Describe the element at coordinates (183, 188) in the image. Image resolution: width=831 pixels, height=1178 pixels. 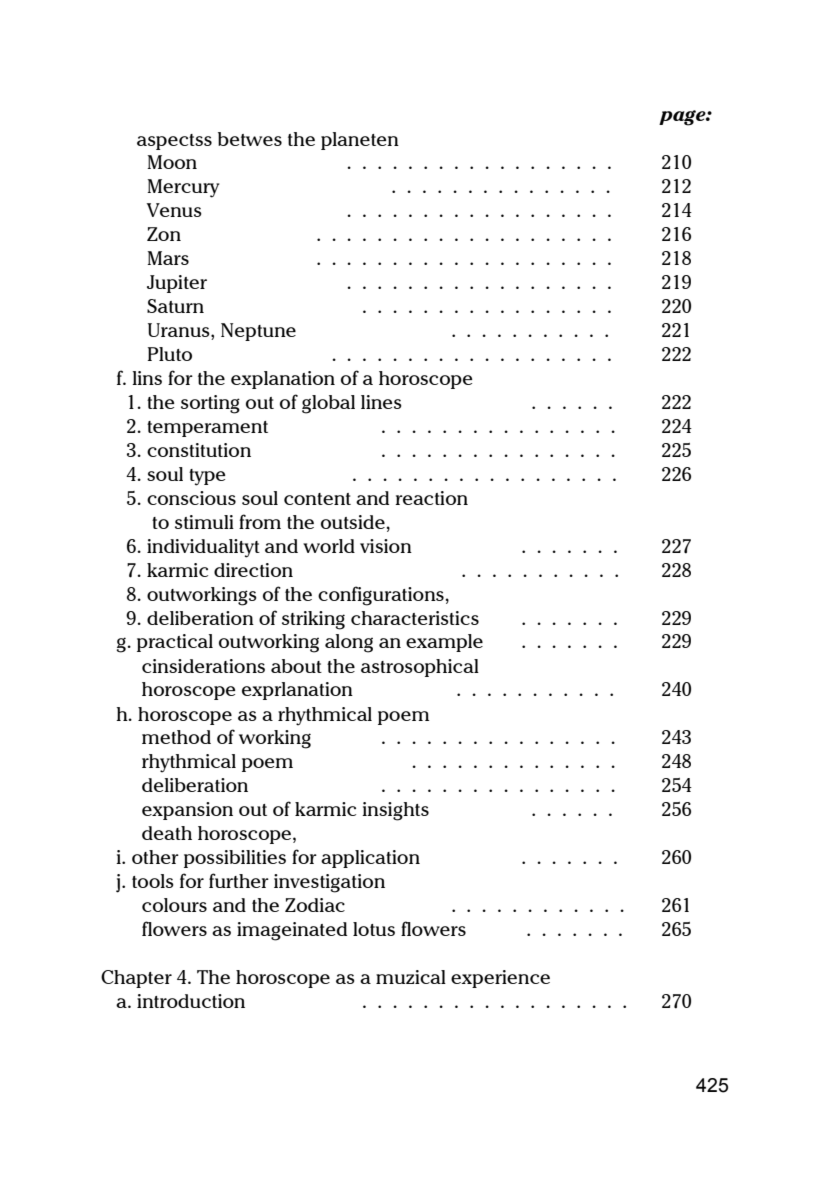
I see `Mercury` at that location.
